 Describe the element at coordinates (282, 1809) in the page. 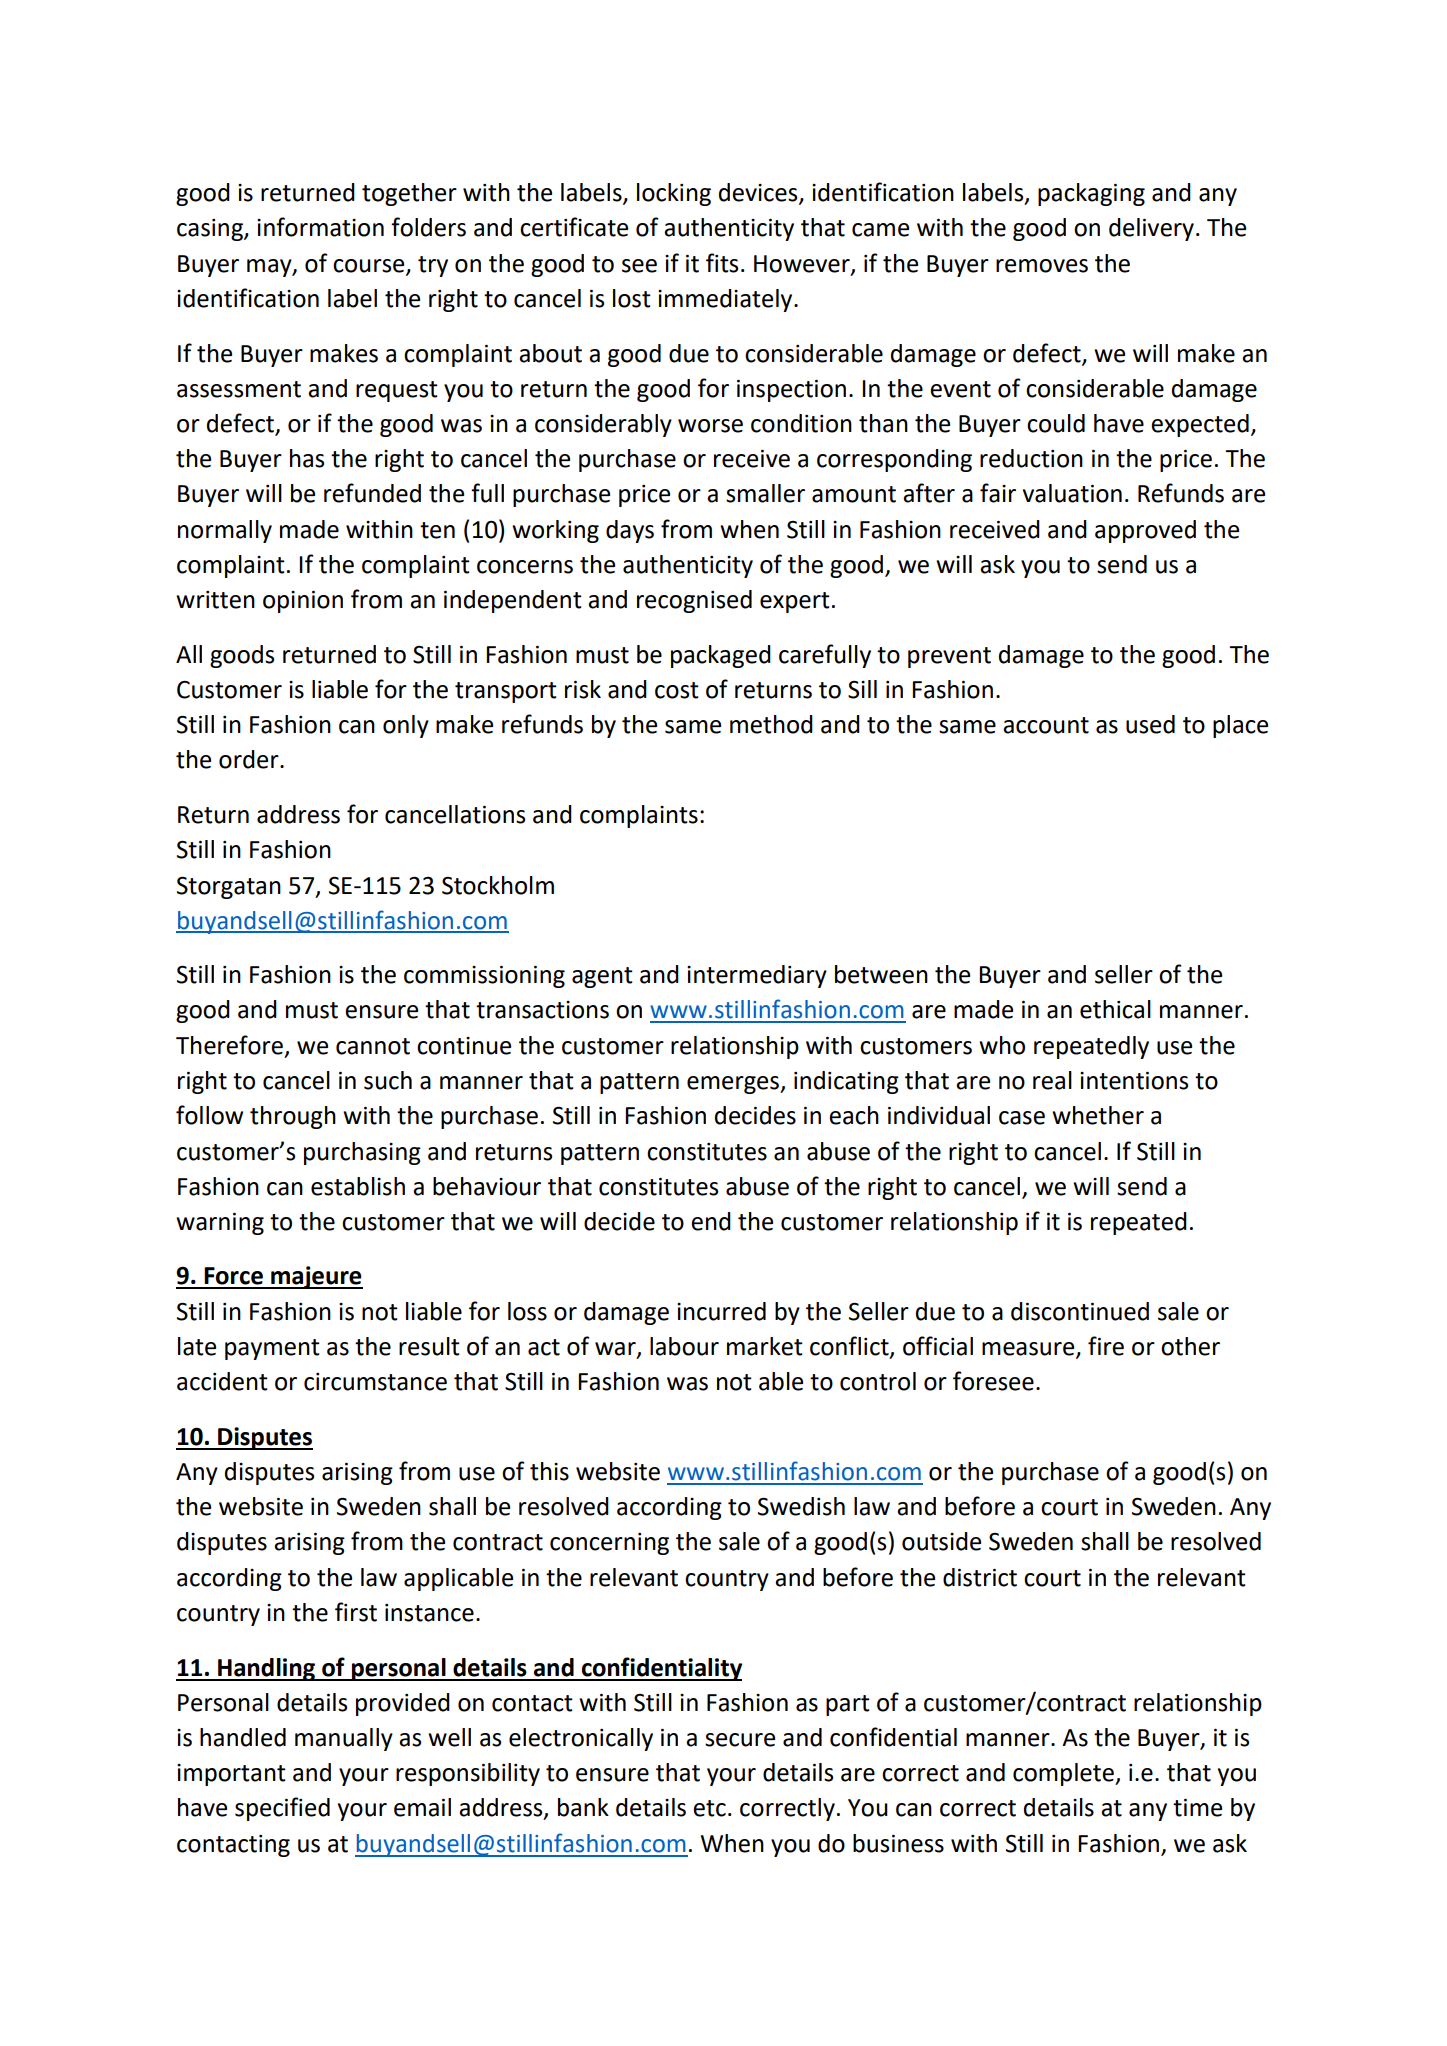

I see `specified` at that location.
